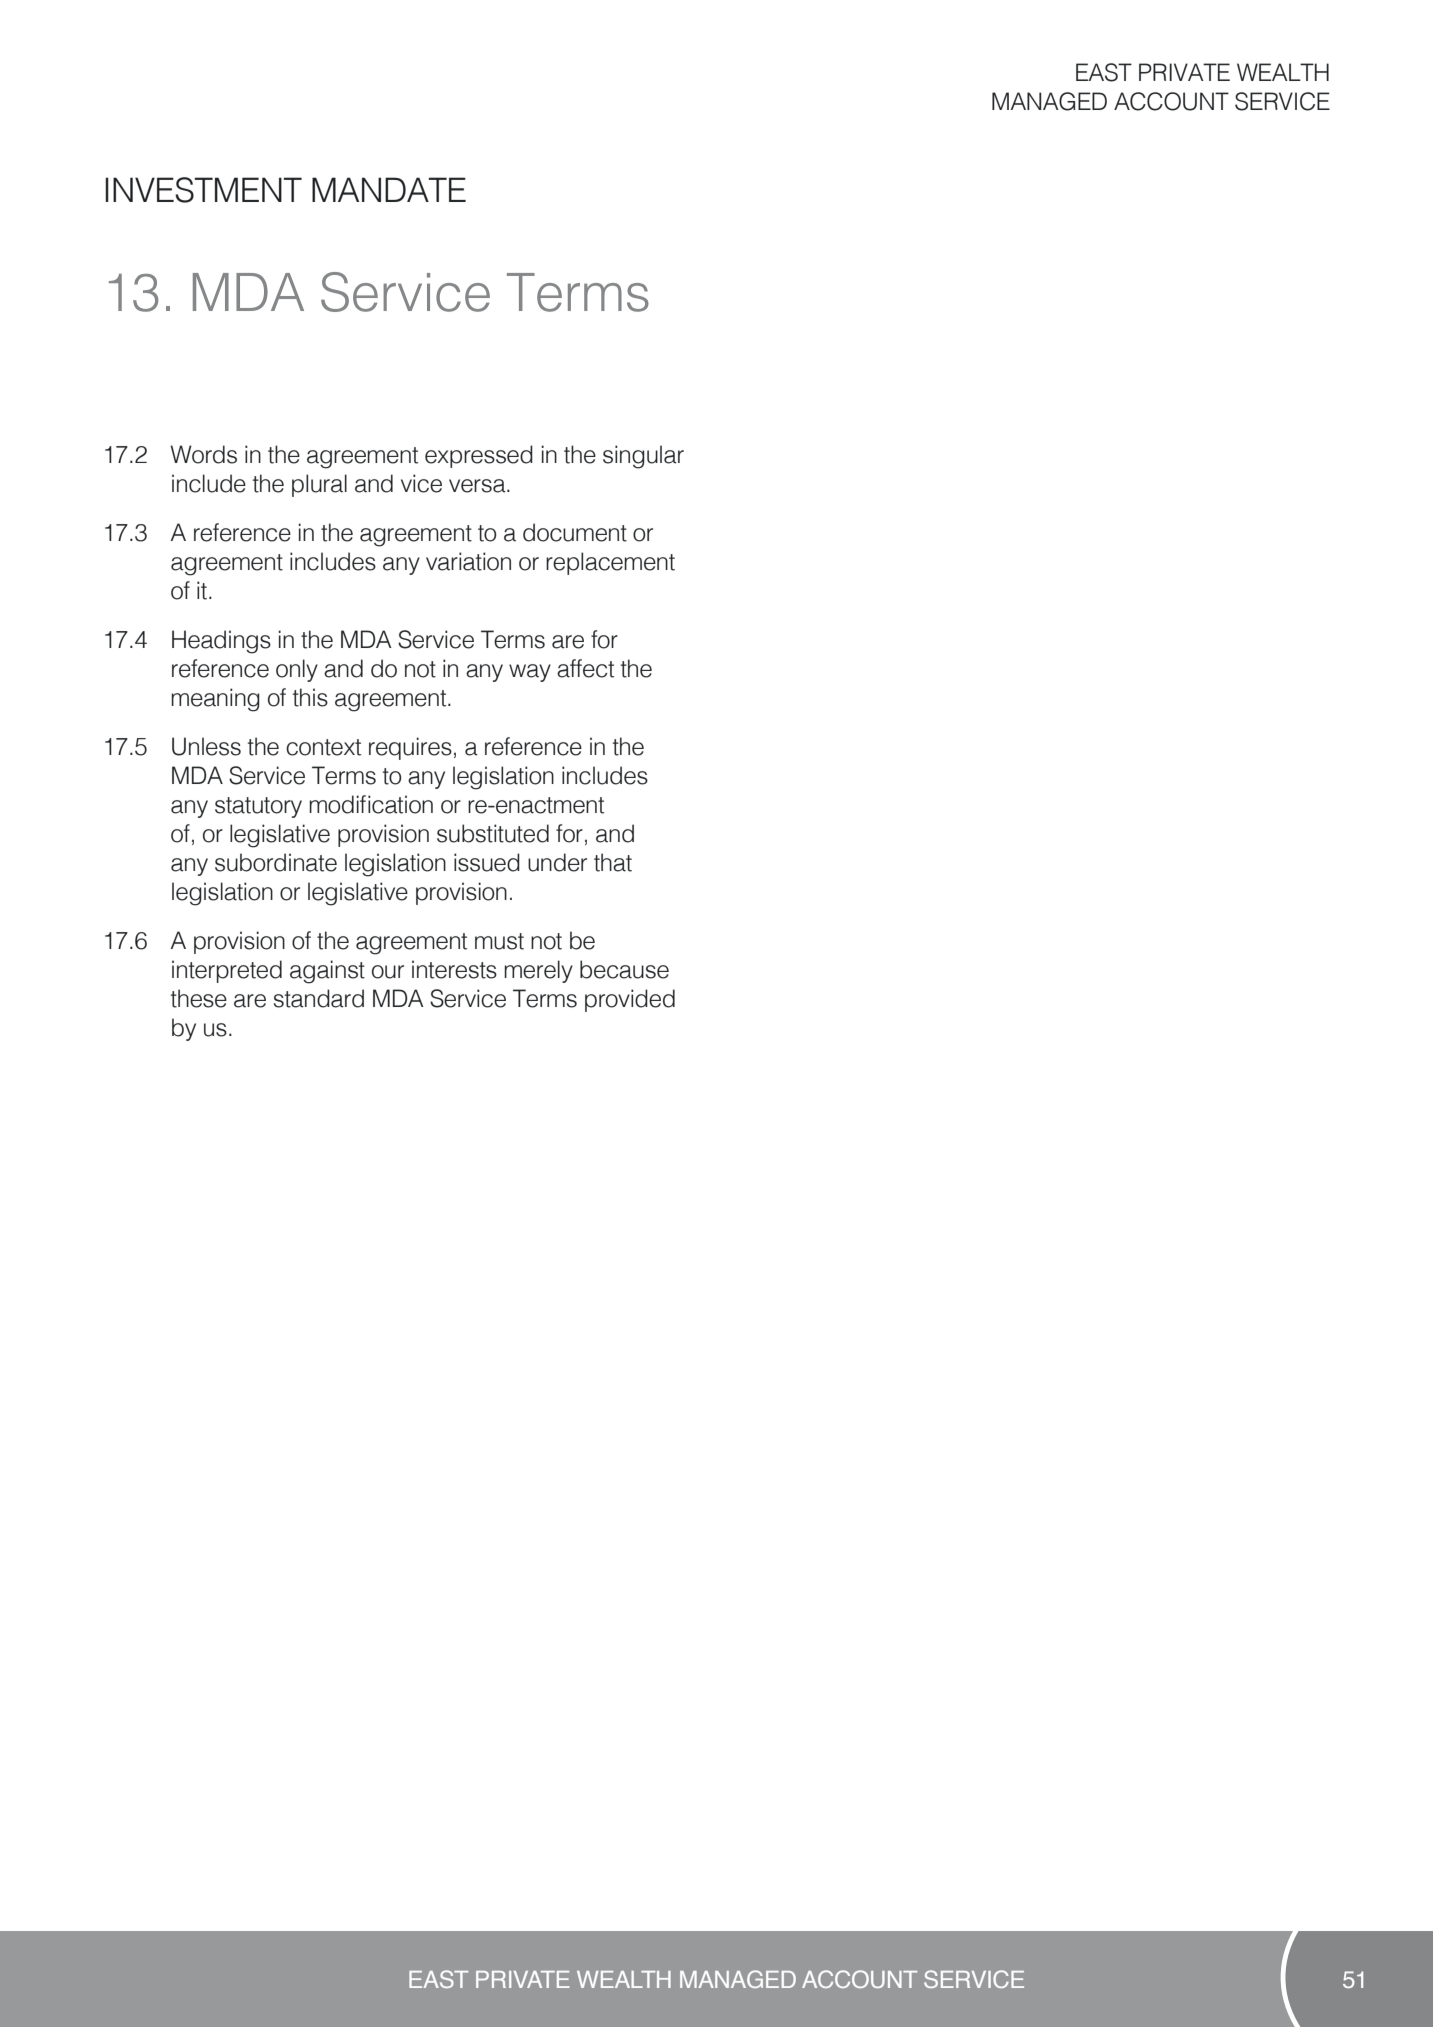  Describe the element at coordinates (585, 668) in the document. I see `affect` at that location.
